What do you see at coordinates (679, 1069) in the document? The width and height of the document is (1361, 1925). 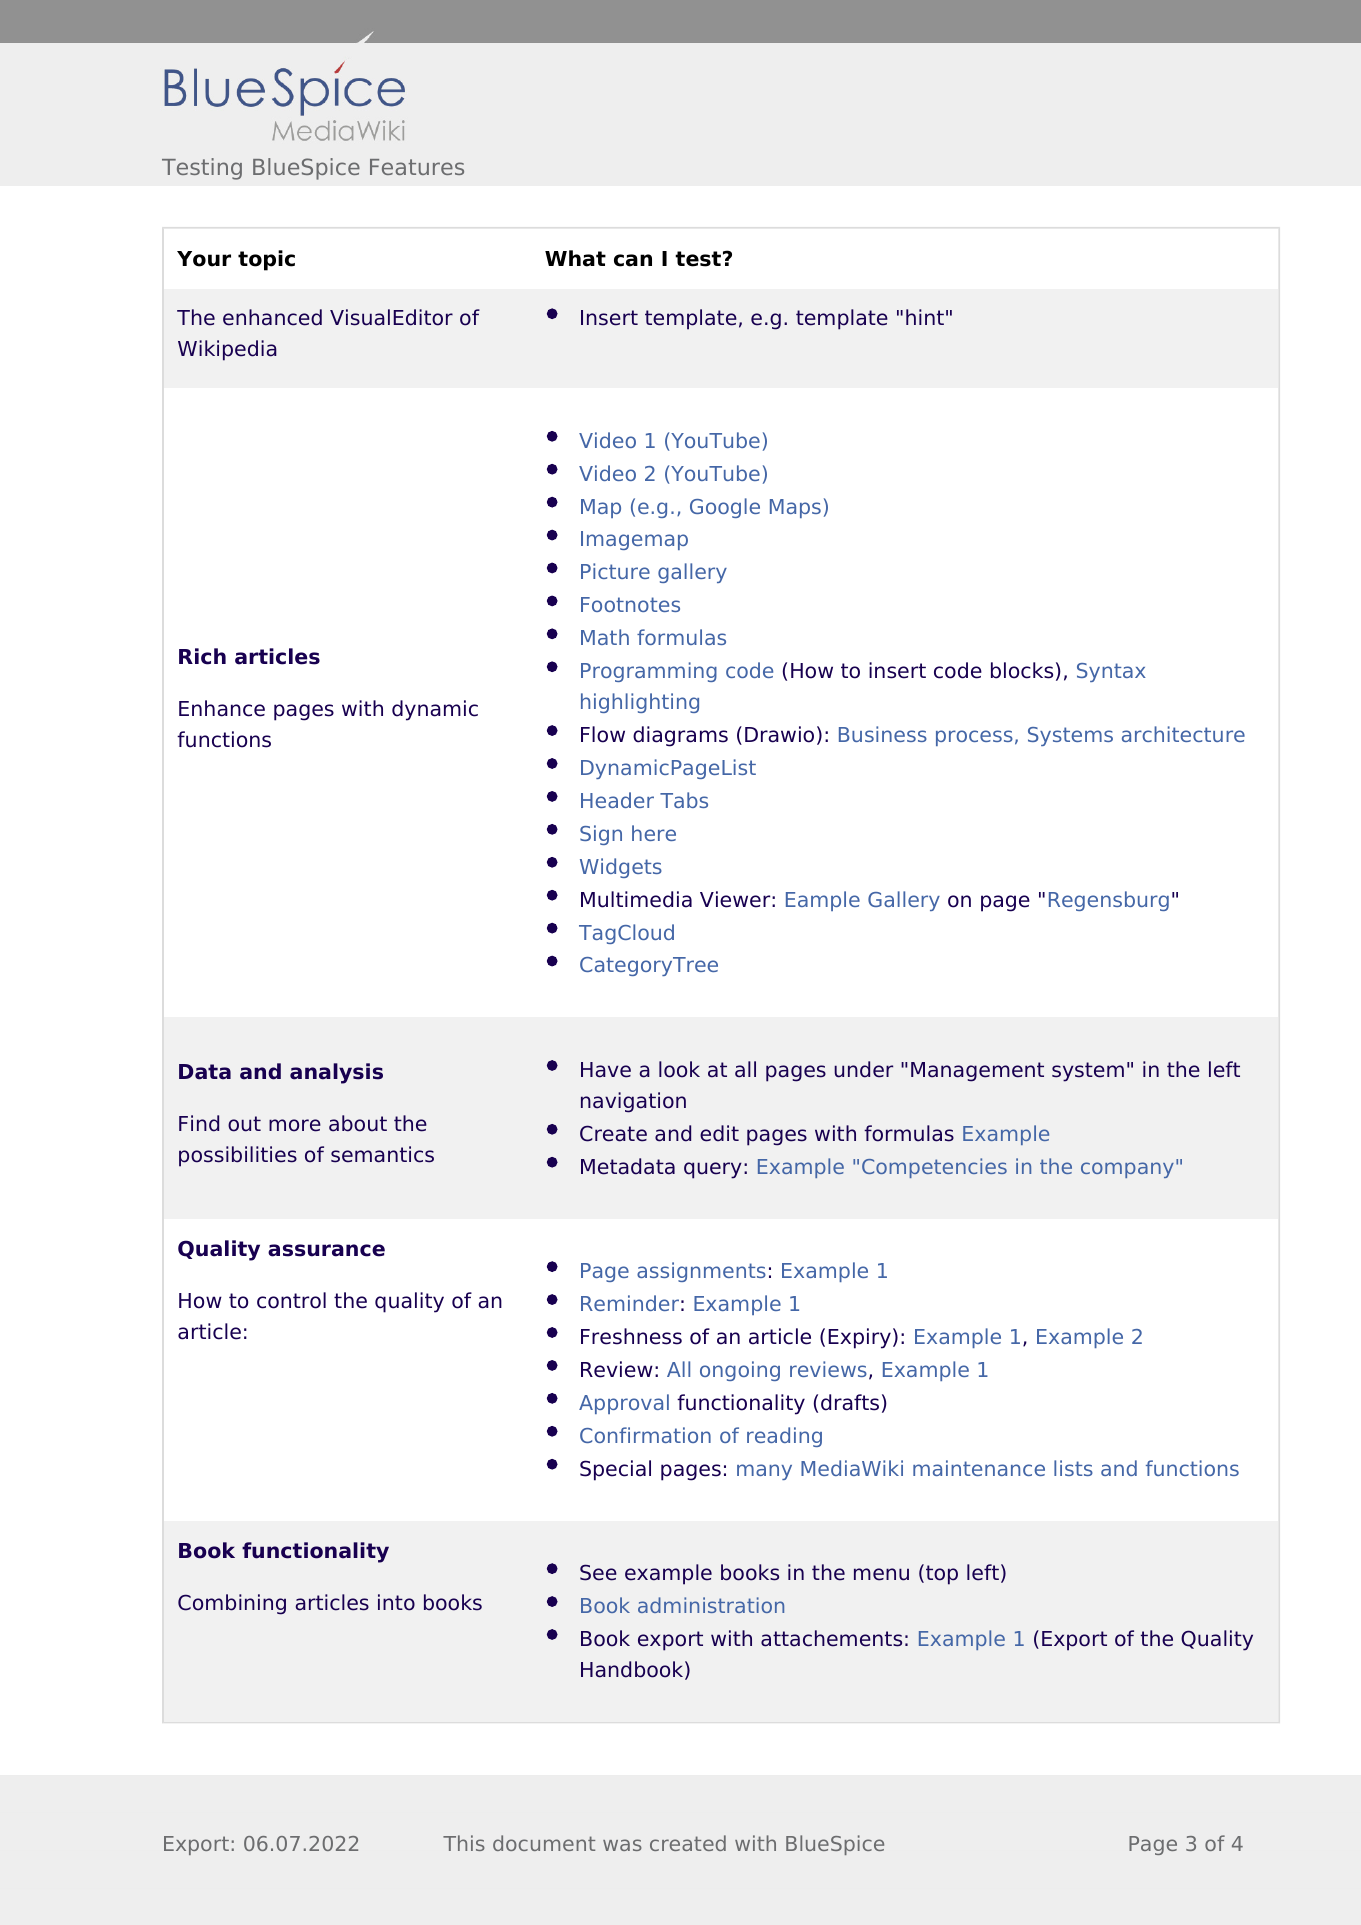 I see `look` at bounding box center [679, 1069].
